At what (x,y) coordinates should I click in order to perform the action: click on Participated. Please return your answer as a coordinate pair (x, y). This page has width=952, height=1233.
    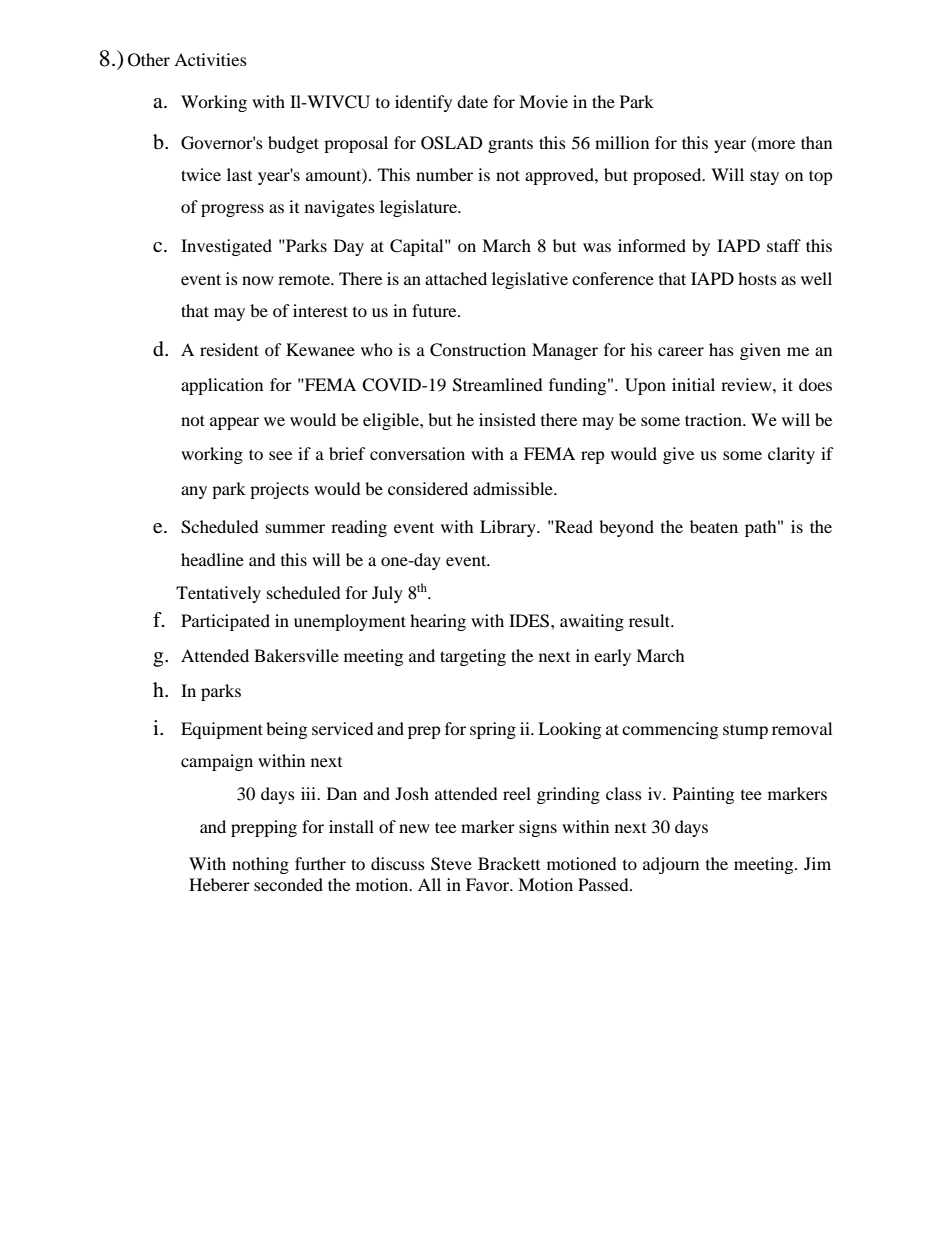
    Looking at the image, I should click on (225, 622).
